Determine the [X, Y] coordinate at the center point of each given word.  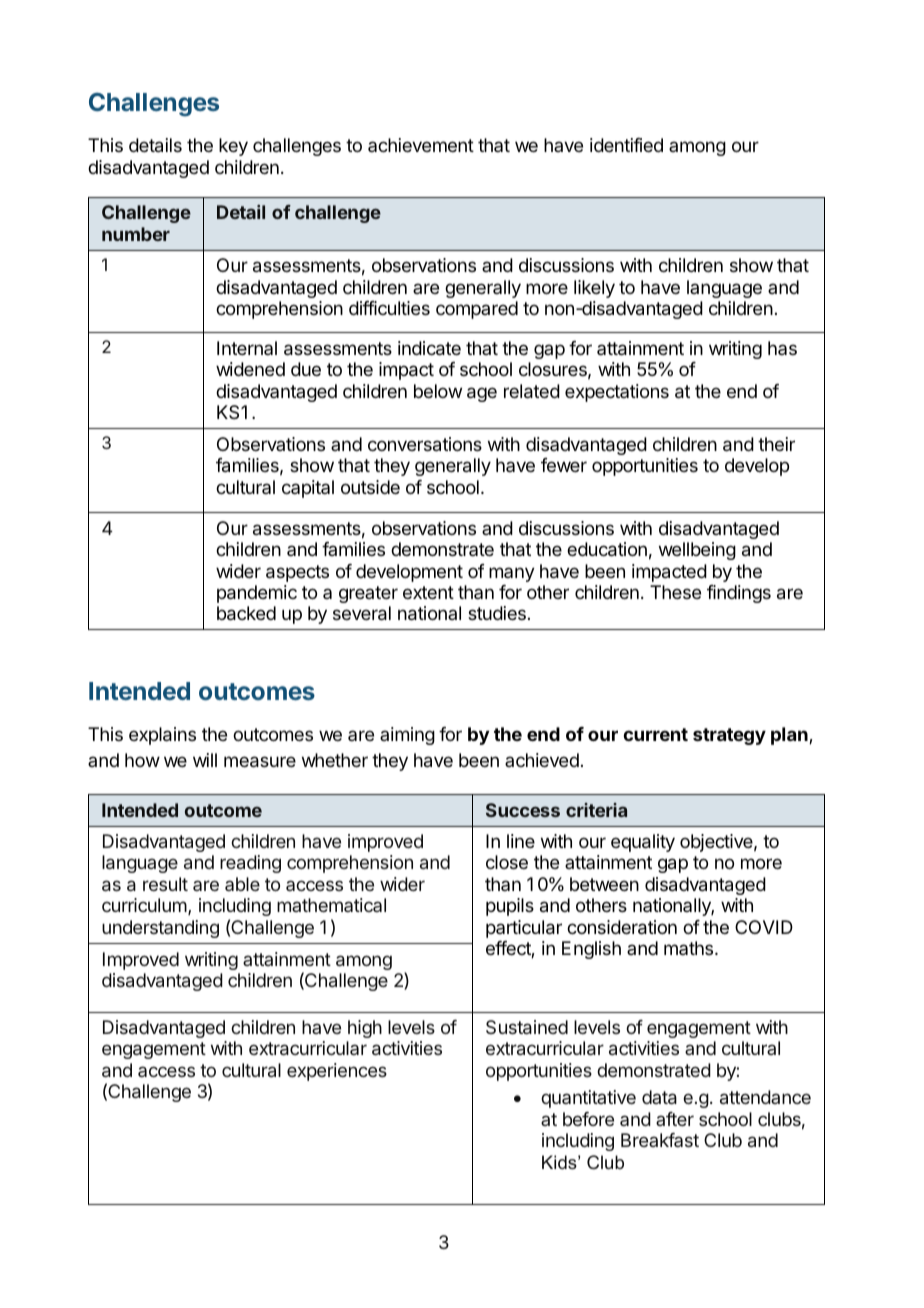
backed [246, 613]
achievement [421, 145]
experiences [337, 1072]
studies [497, 613]
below [438, 391]
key [233, 147]
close [507, 862]
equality [643, 843]
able [242, 884]
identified [626, 145]
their [776, 444]
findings [739, 594]
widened [250, 369]
